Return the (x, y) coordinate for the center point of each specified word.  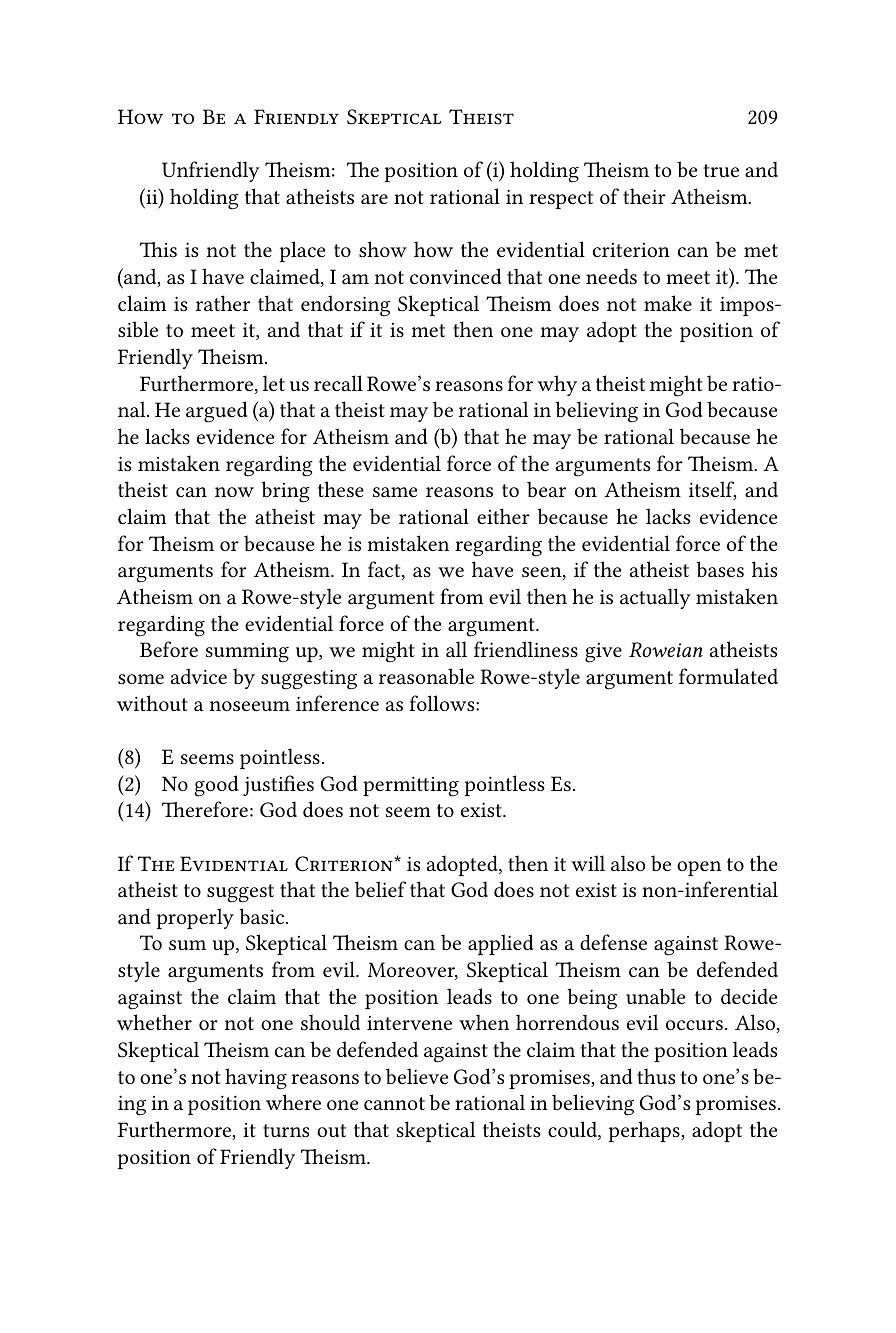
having (256, 1079)
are (374, 199)
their (644, 196)
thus (656, 1076)
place (302, 251)
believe (417, 1076)
